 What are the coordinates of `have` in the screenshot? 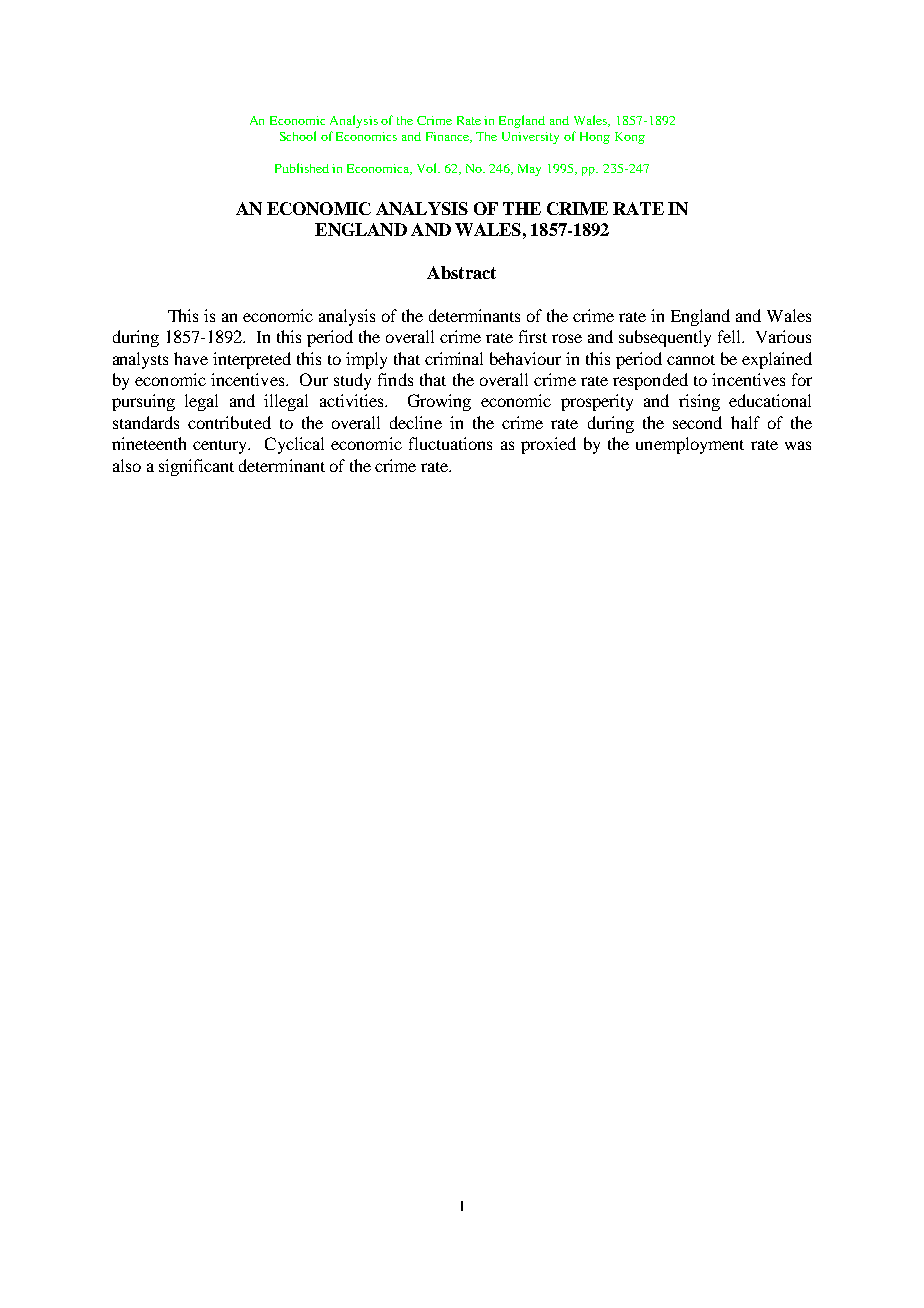 It's located at (191, 358).
